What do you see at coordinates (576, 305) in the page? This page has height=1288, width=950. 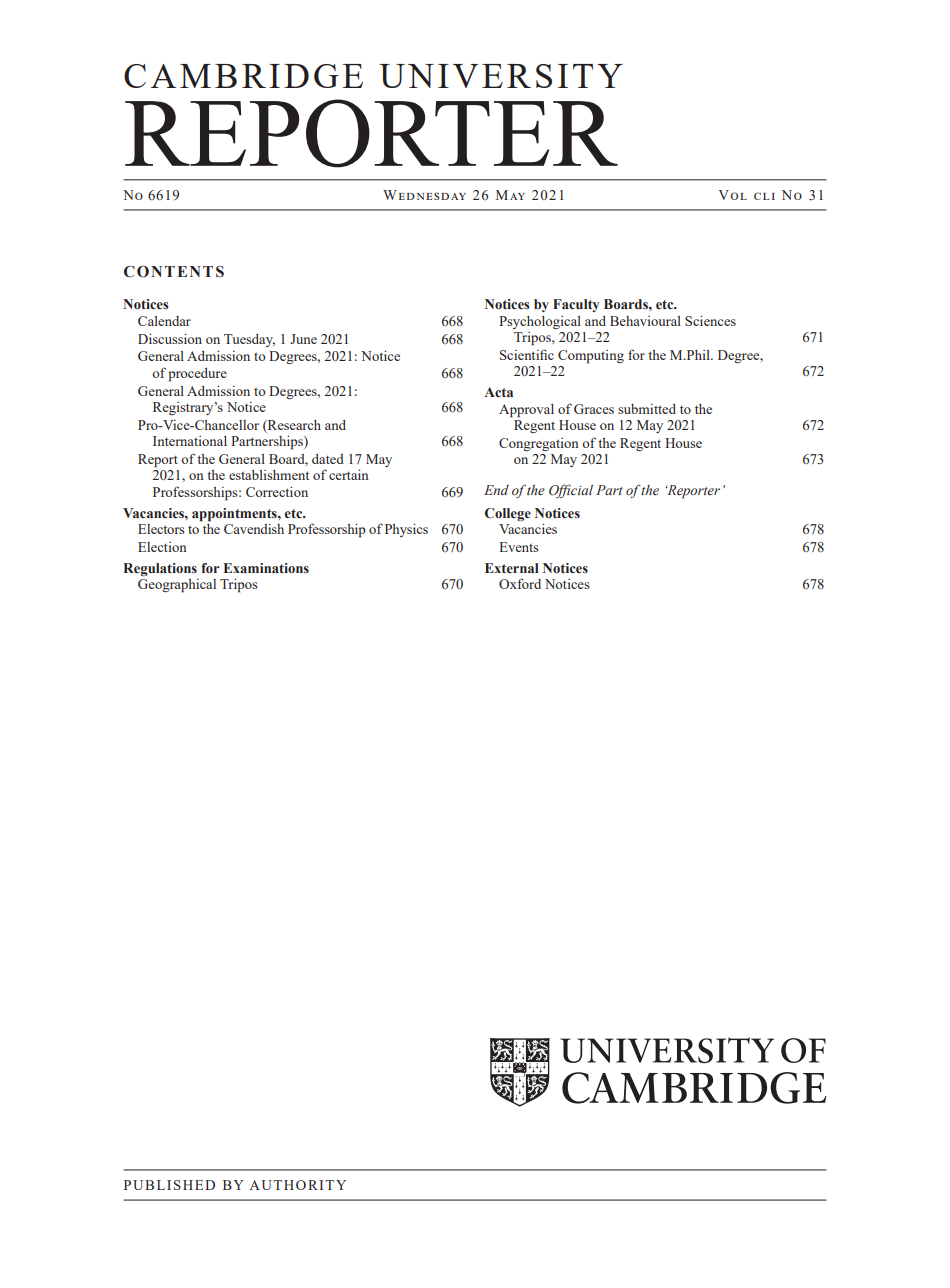 I see `Faculty` at bounding box center [576, 305].
